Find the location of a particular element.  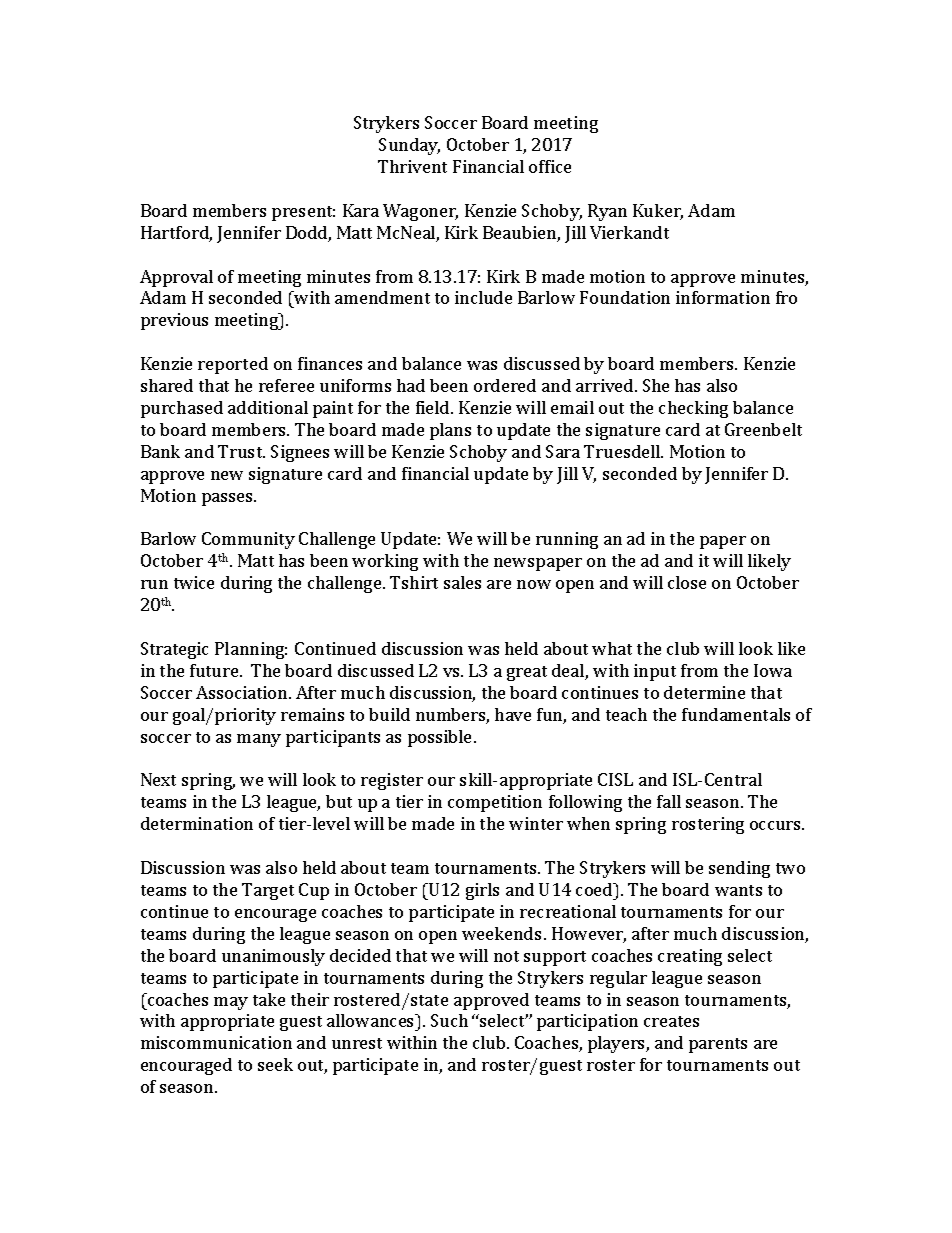

Kara is located at coordinates (361, 210).
